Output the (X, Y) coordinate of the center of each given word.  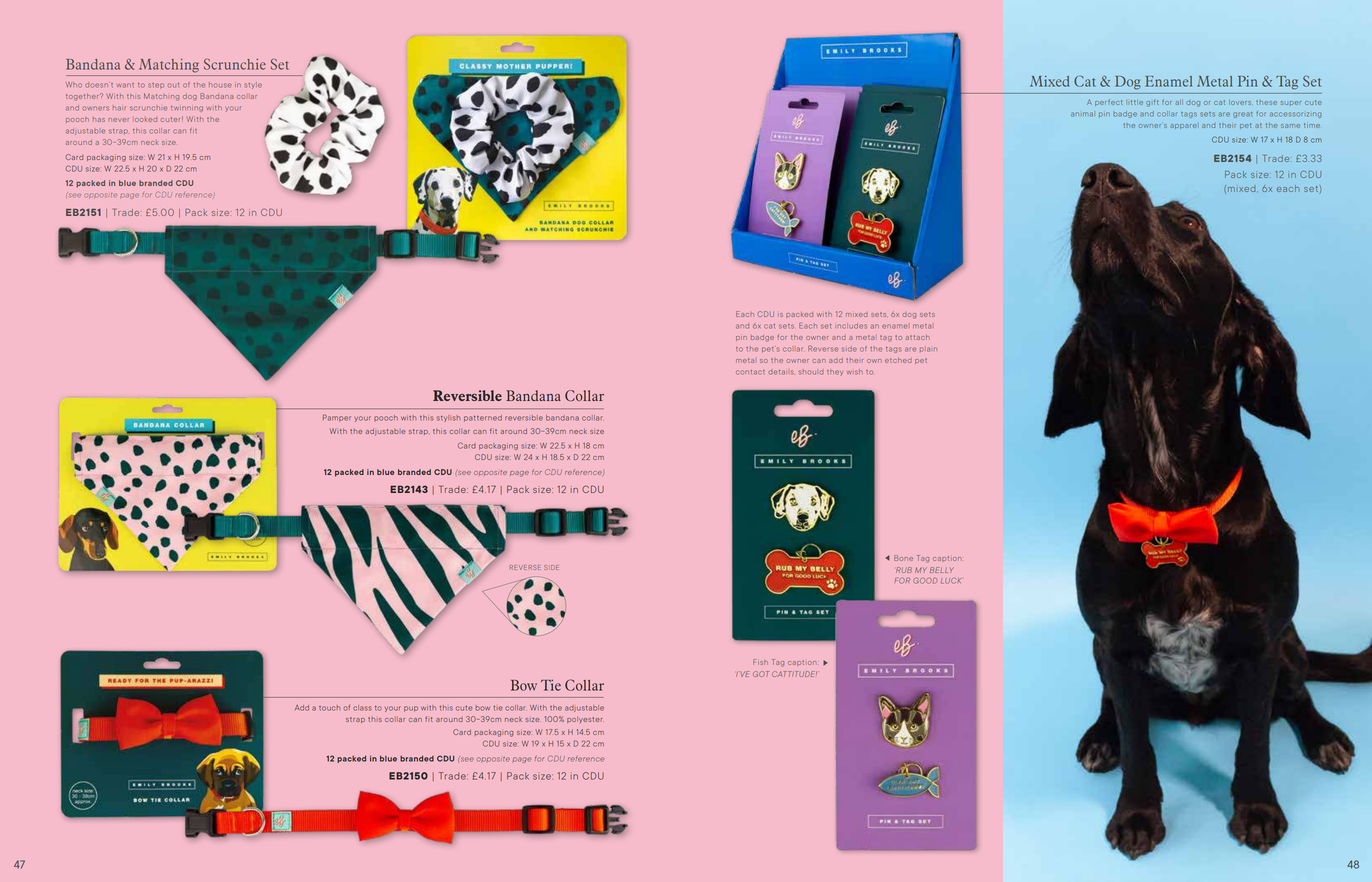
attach (918, 337)
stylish (448, 418)
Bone (903, 558)
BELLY (942, 570)
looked (146, 120)
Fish (760, 662)
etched (898, 360)
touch (329, 708)
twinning (187, 109)
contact (750, 372)
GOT (761, 674)
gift (1152, 103)
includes (851, 326)
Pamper (337, 418)
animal (1082, 114)
